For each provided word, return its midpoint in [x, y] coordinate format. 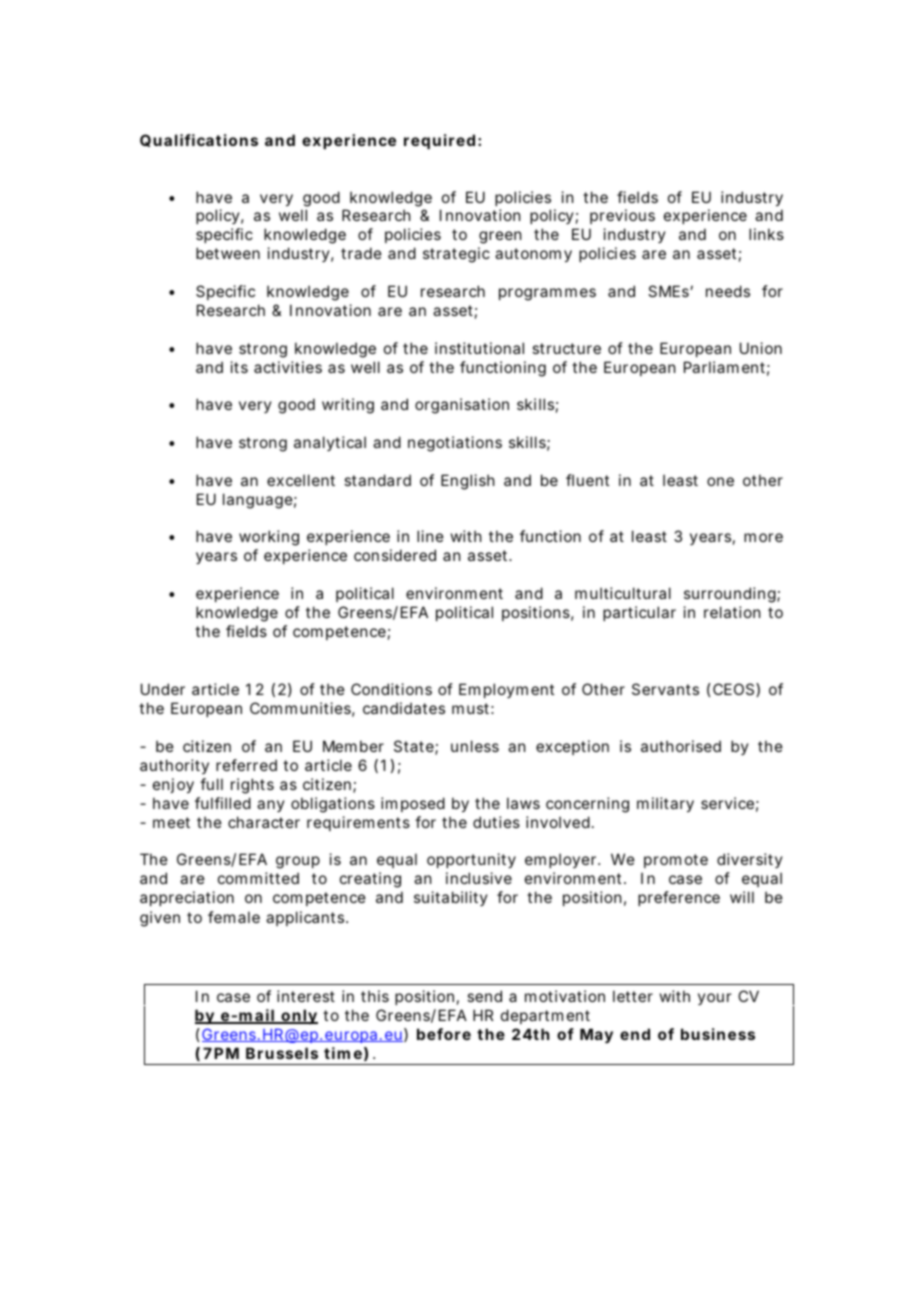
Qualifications [199, 140]
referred [246, 765]
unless [475, 746]
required [439, 141]
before [444, 1034]
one [720, 481]
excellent [301, 480]
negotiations [455, 444]
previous [622, 216]
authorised [681, 746]
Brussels [282, 1053]
